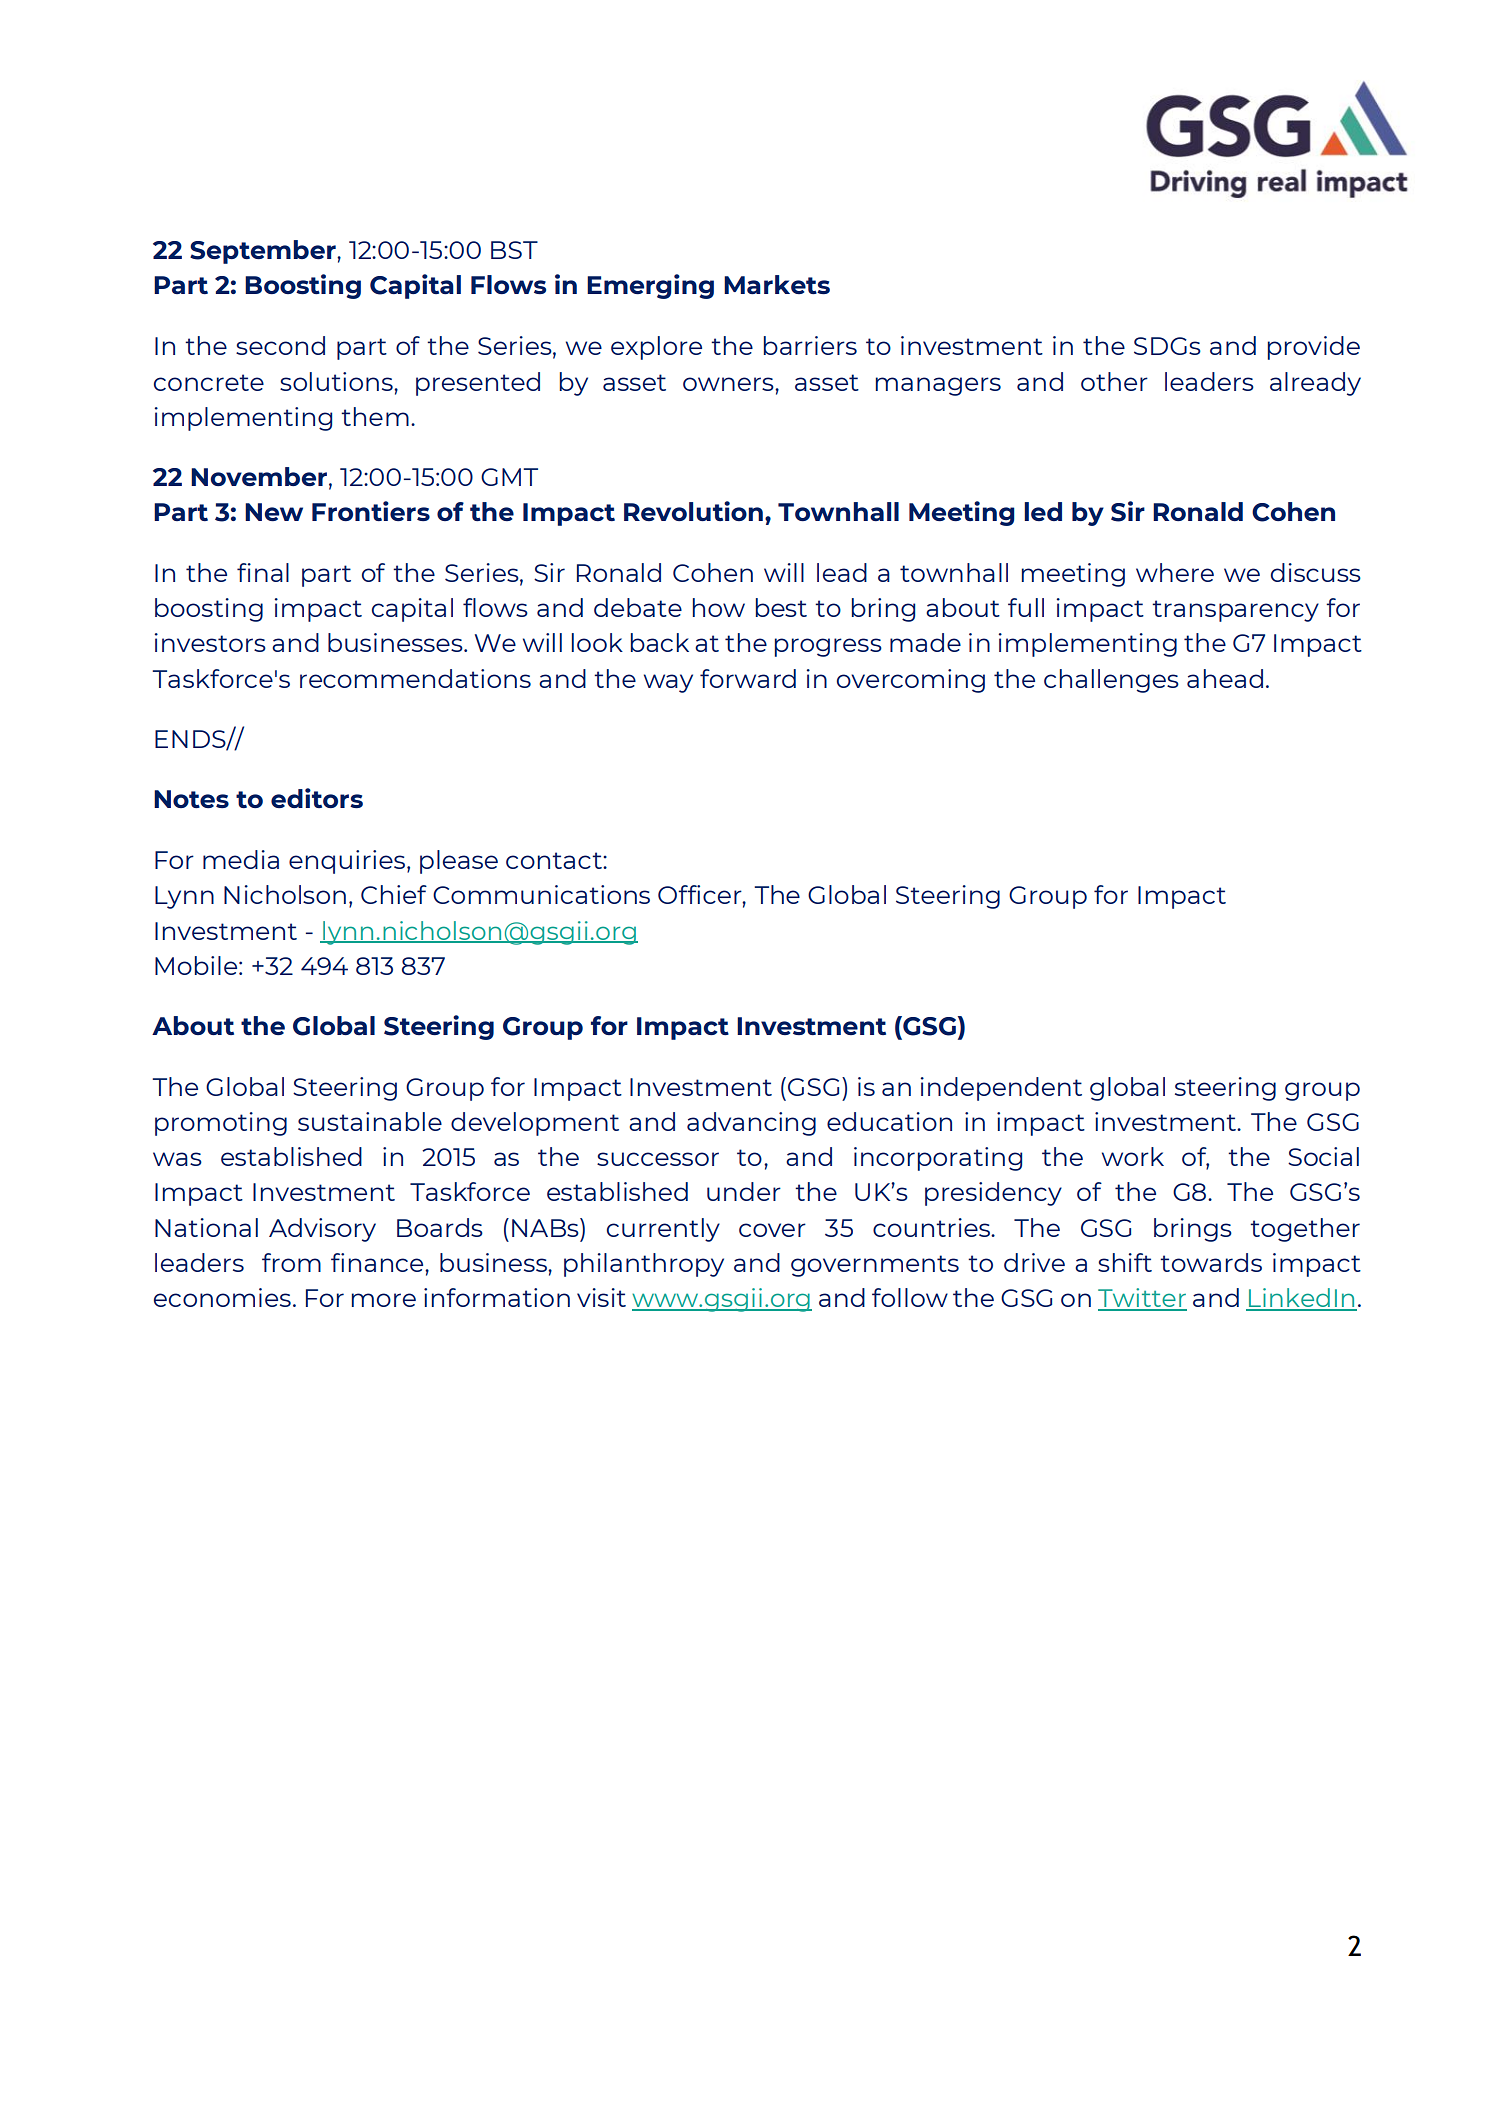 This screenshot has width=1497, height=2118. I want to click on advancing, so click(751, 1124).
